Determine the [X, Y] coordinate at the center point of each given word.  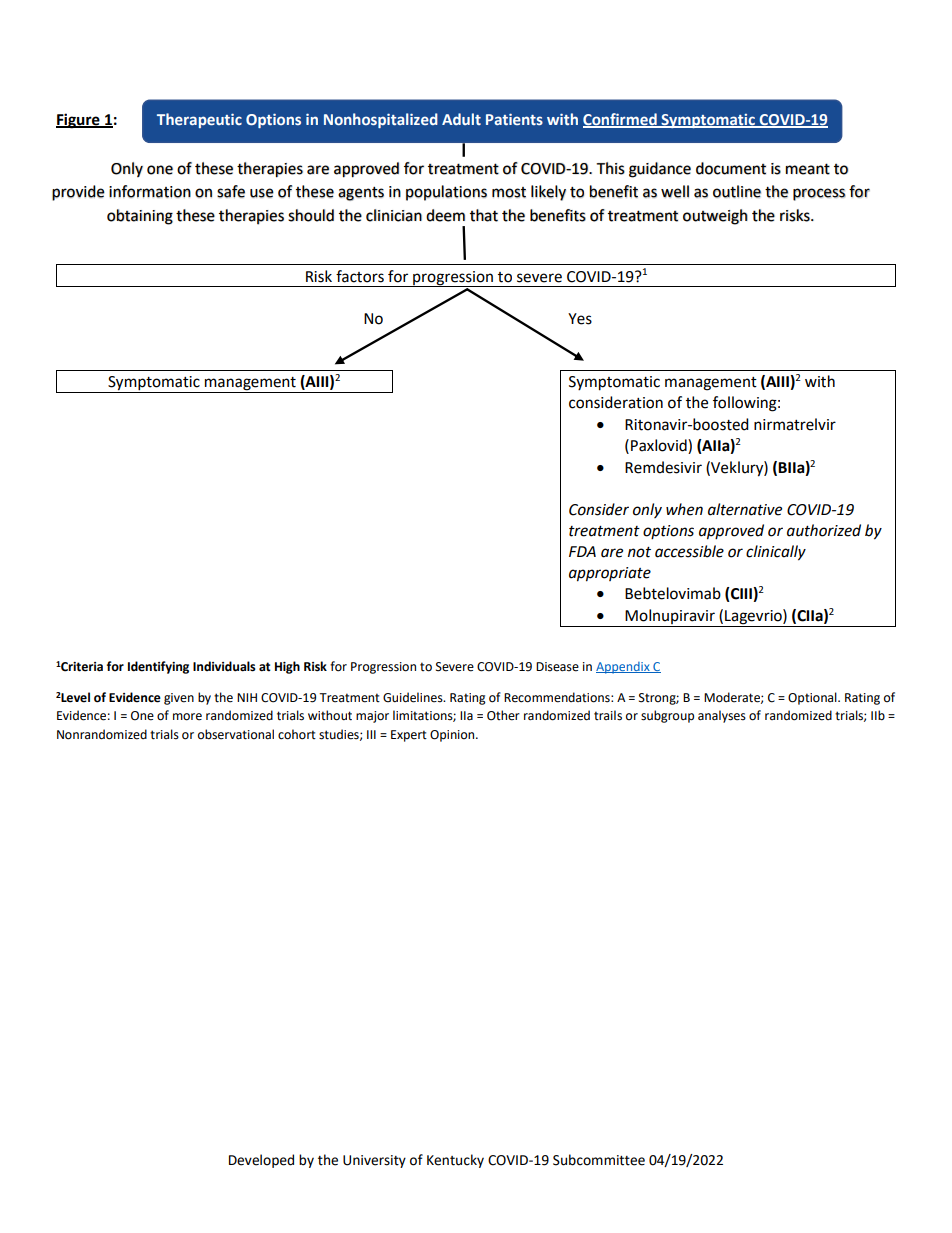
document [731, 168]
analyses [722, 716]
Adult [461, 119]
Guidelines [414, 697]
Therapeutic [199, 120]
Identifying [158, 667]
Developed [261, 1161]
